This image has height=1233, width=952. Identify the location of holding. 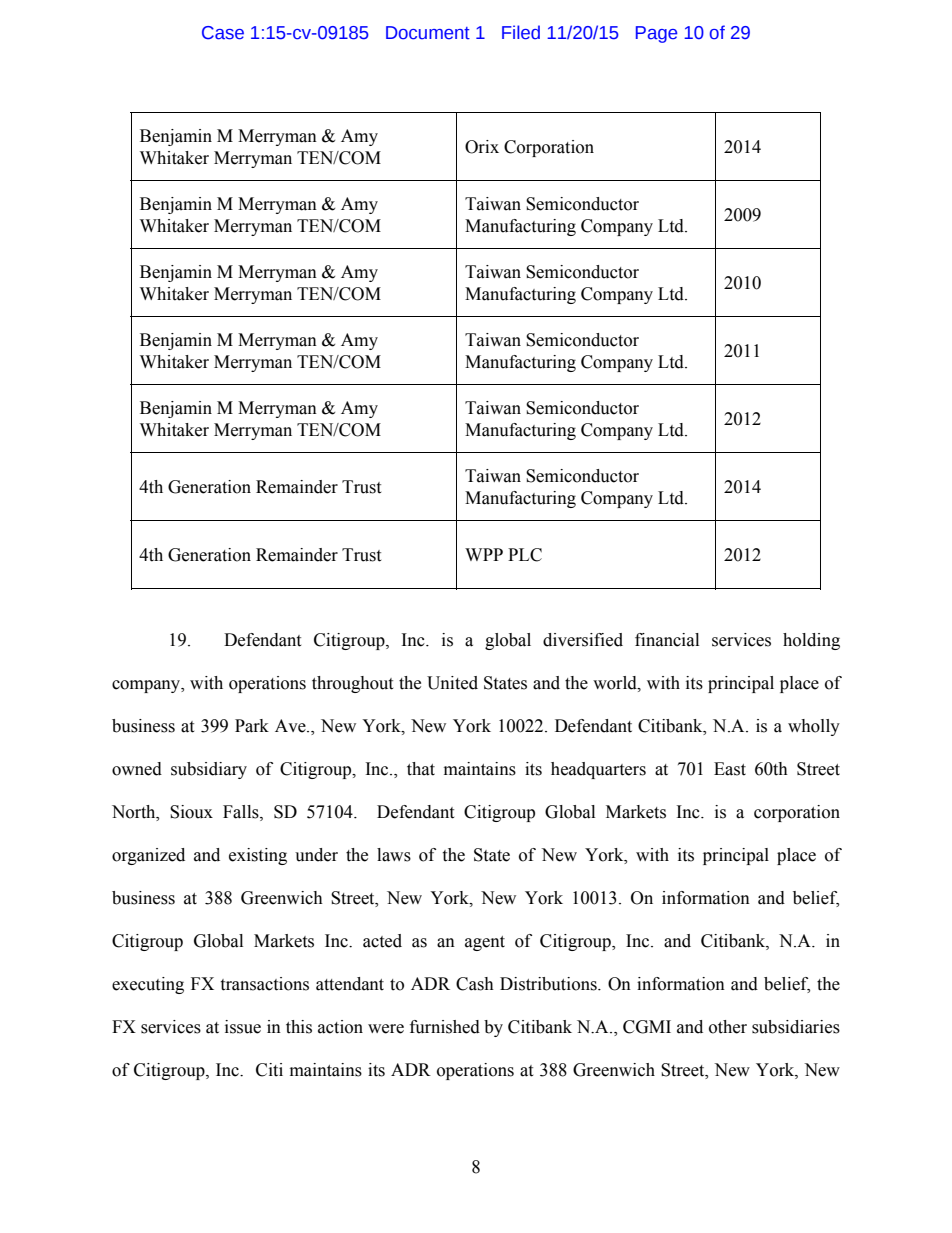
(811, 641).
